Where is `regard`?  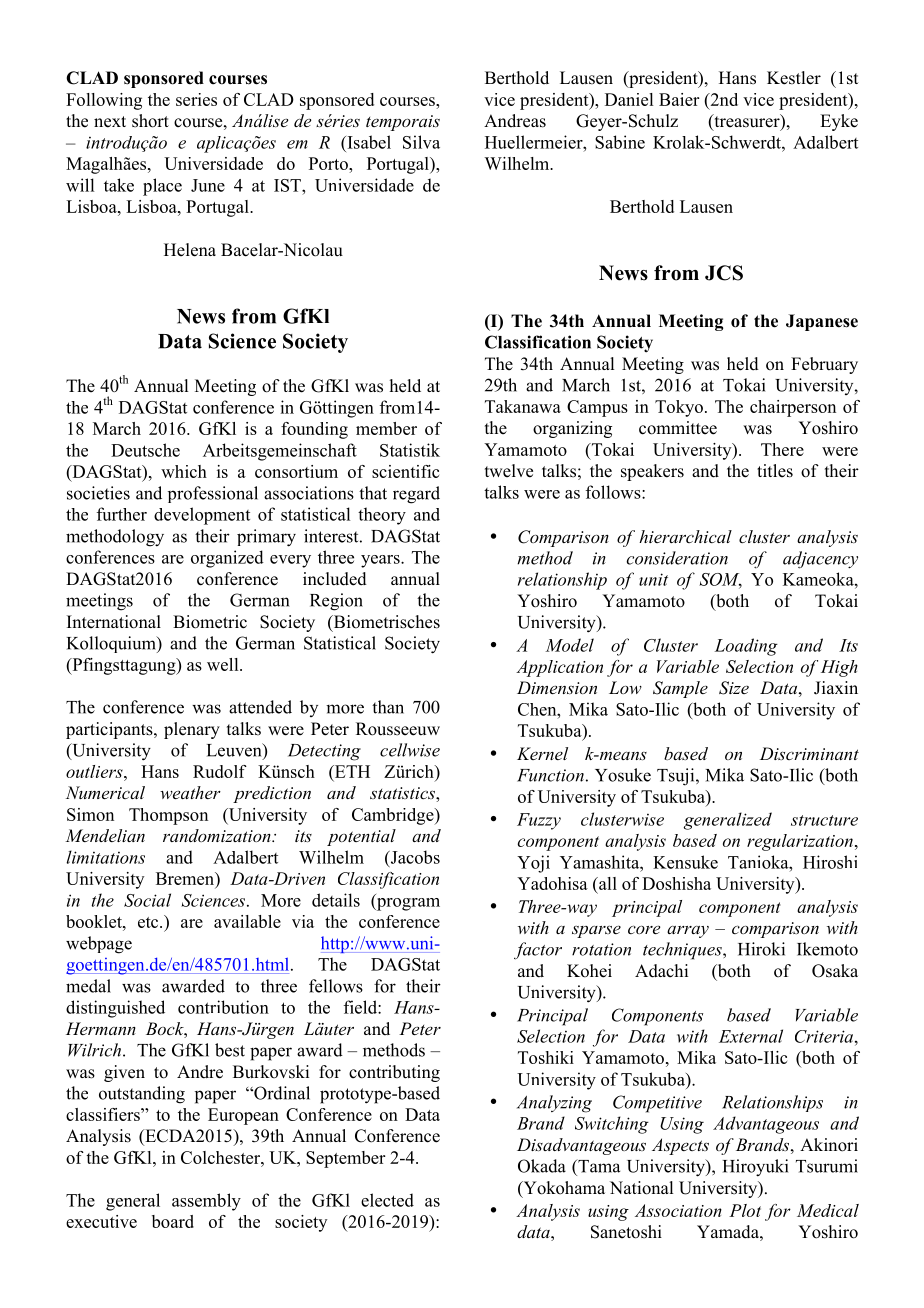 regard is located at coordinates (416, 495).
